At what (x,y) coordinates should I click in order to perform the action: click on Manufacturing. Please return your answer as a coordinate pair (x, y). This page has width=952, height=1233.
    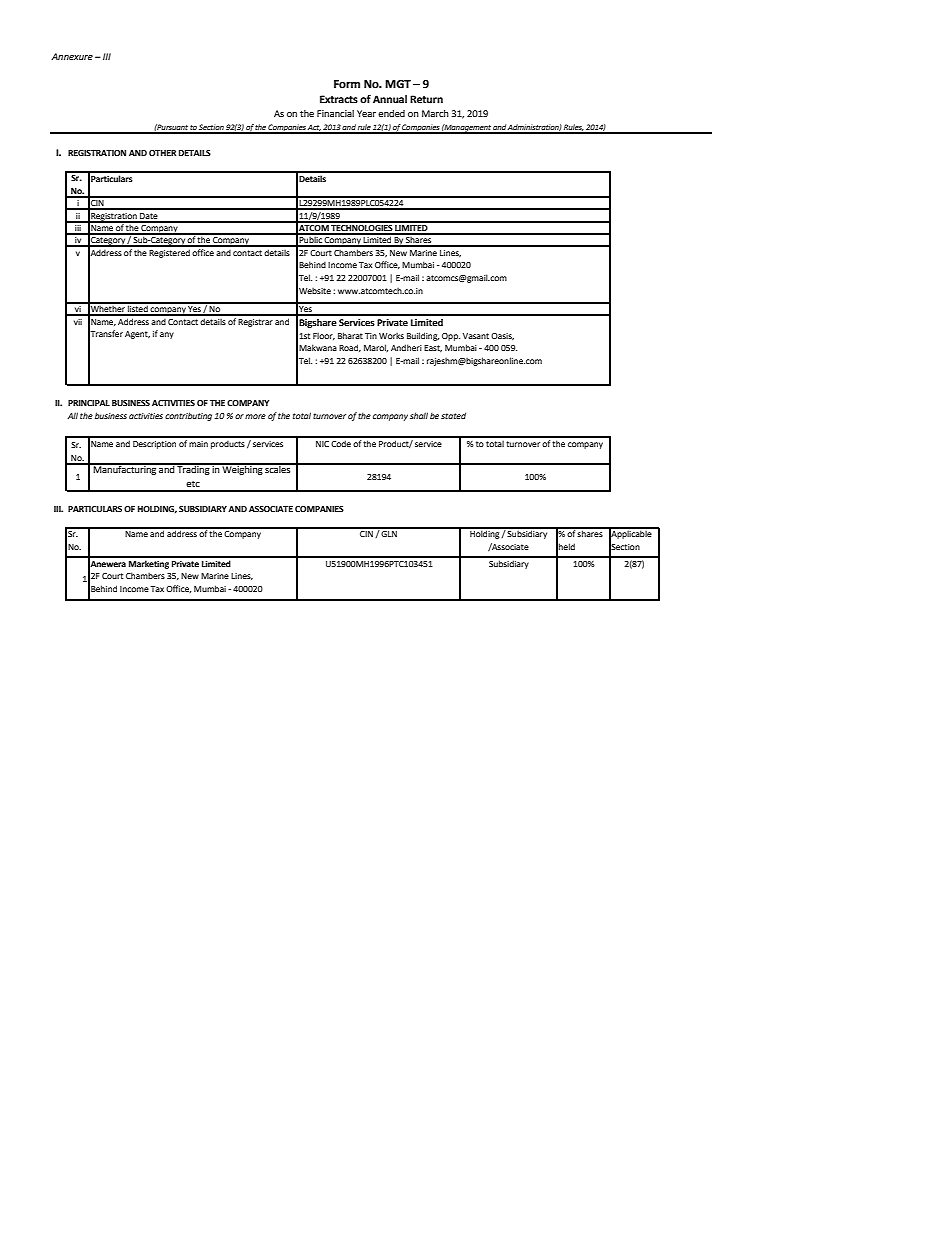
    Looking at the image, I should click on (125, 469).
